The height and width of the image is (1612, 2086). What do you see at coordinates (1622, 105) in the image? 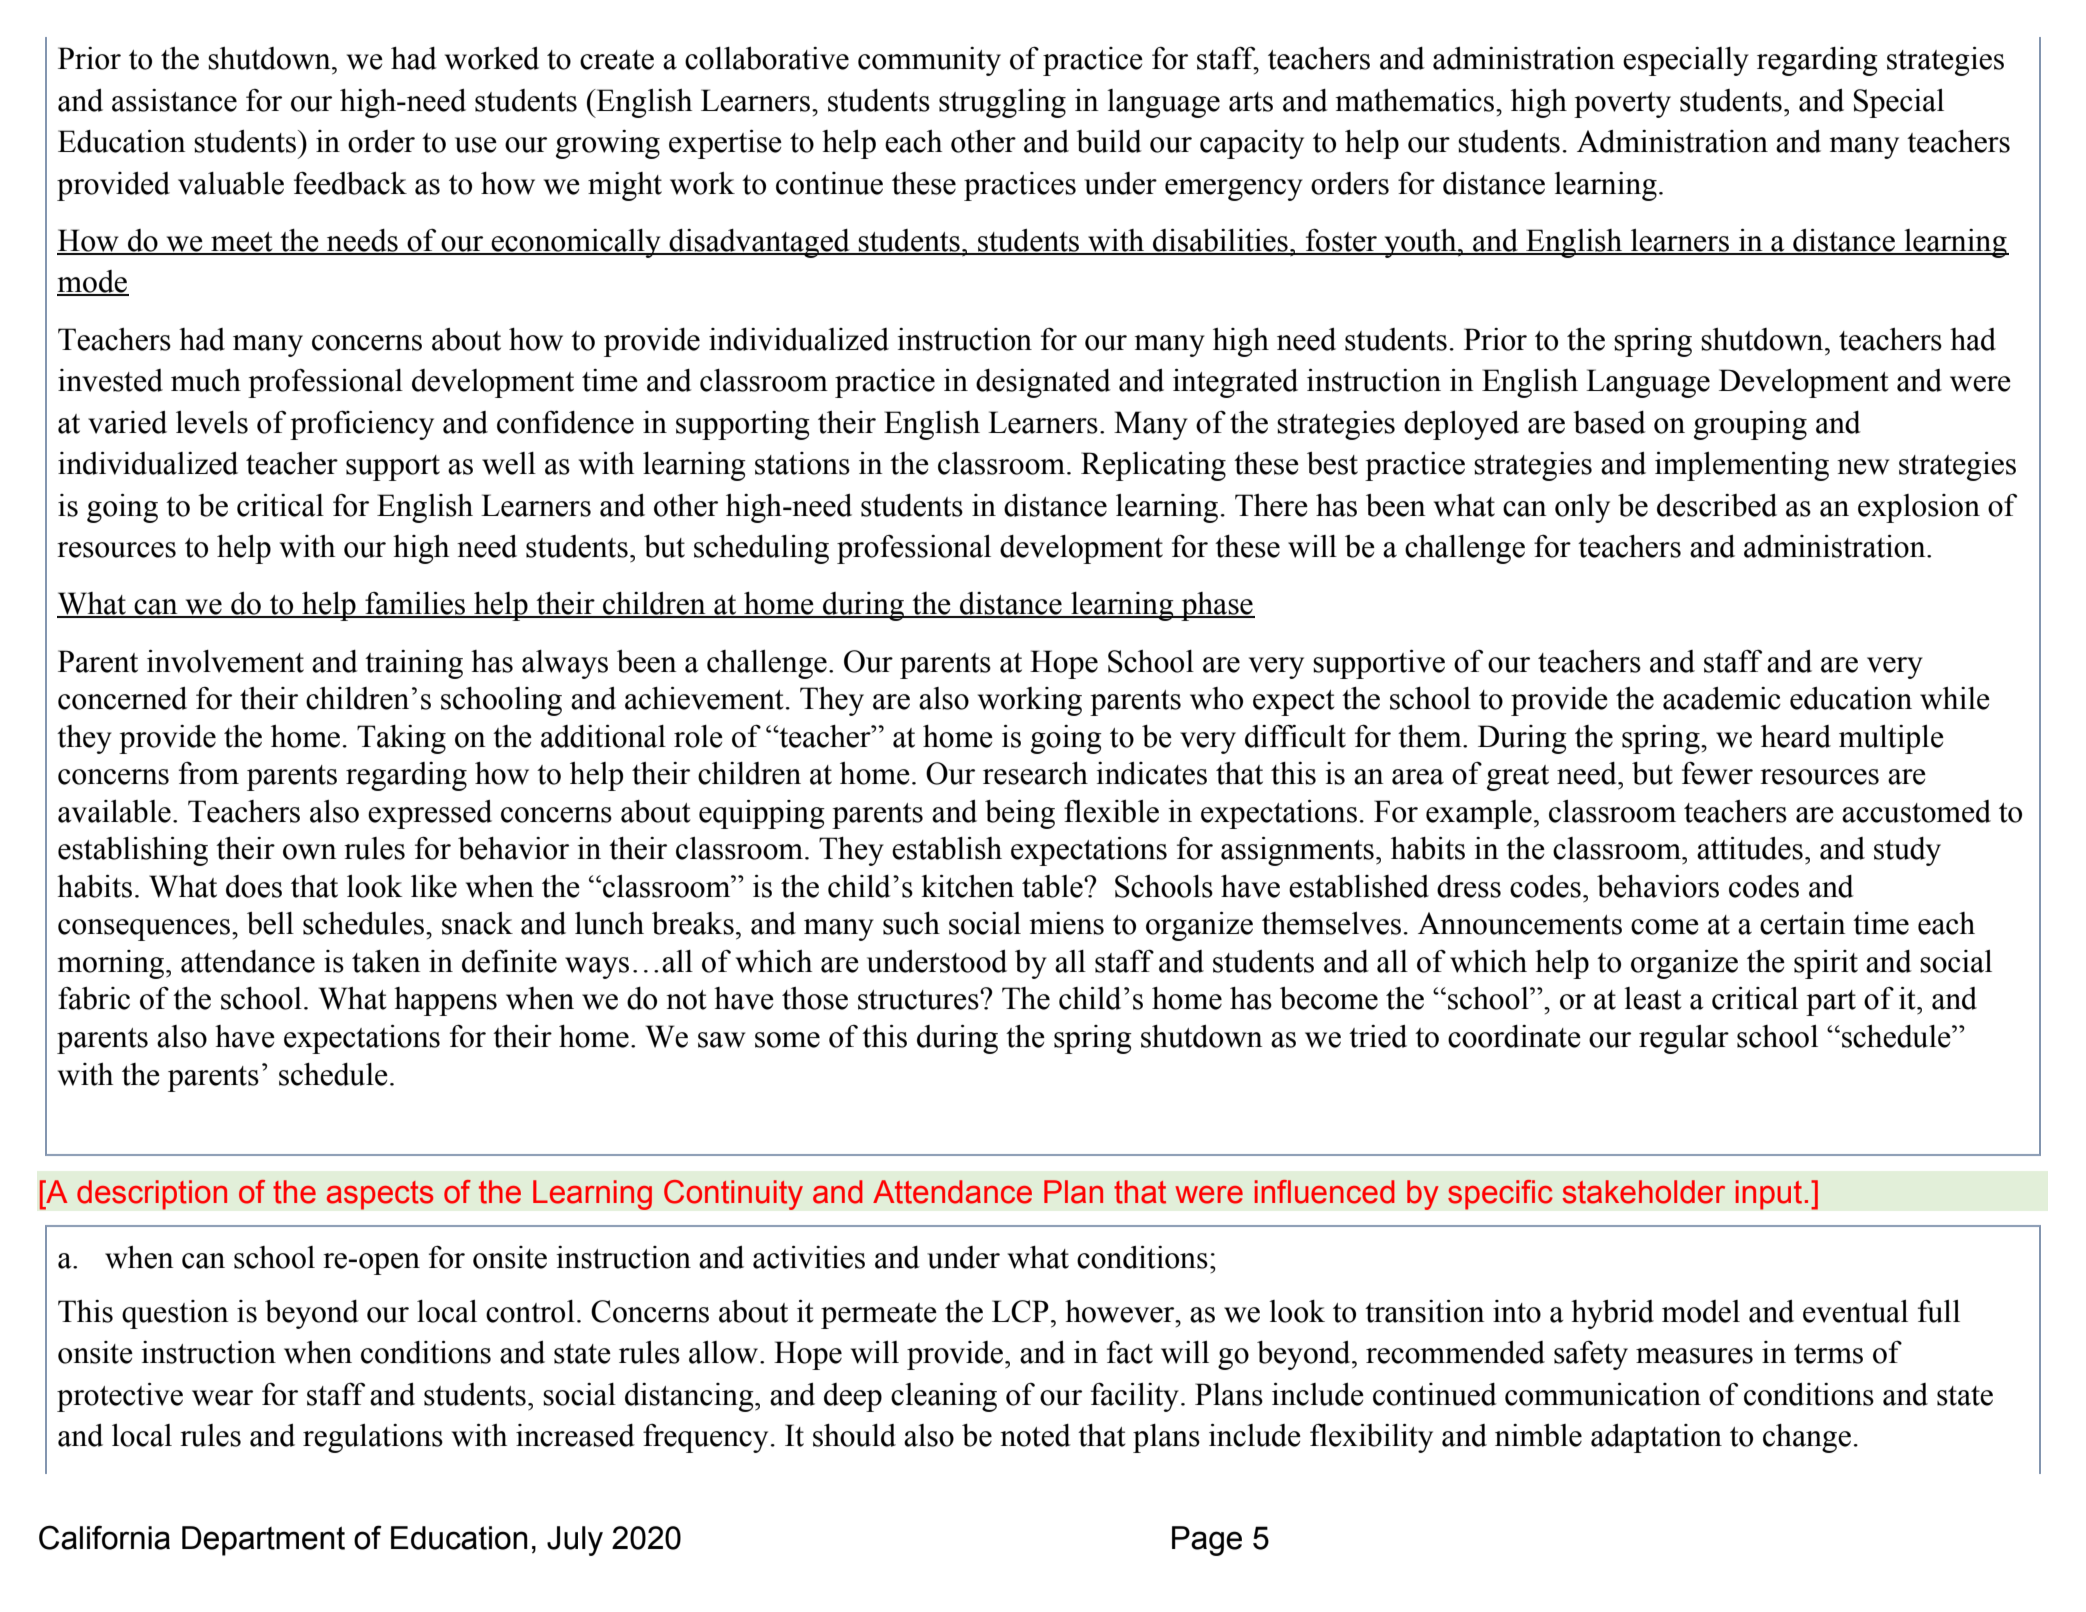
I see `poverty` at bounding box center [1622, 105].
